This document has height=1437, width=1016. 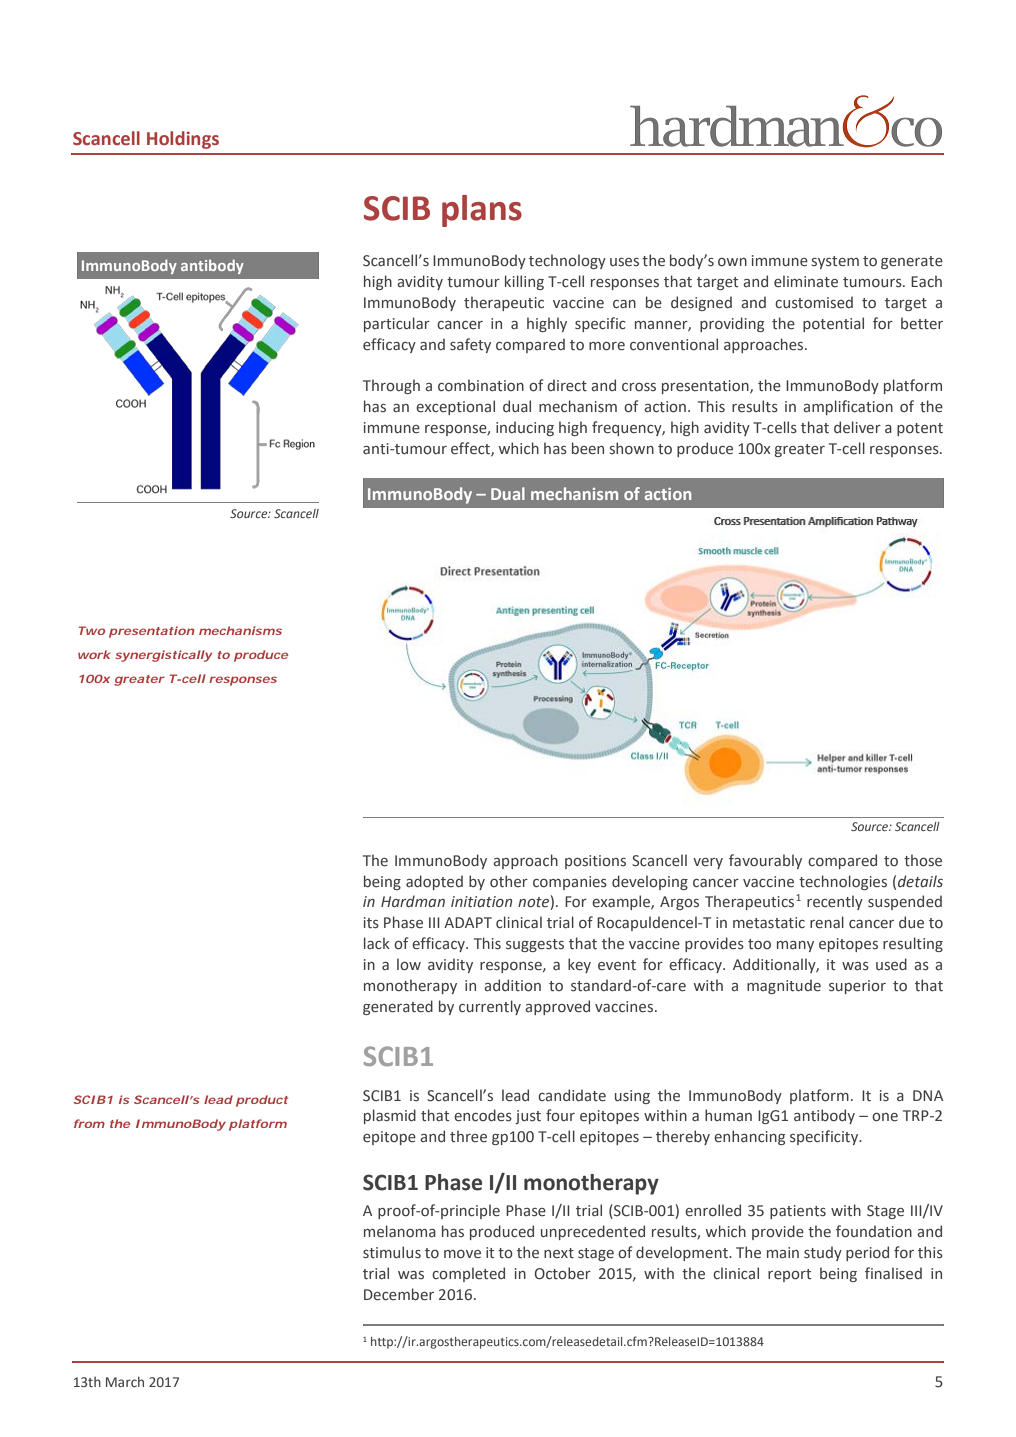 What do you see at coordinates (795, 946) in the document?
I see `many` at bounding box center [795, 946].
